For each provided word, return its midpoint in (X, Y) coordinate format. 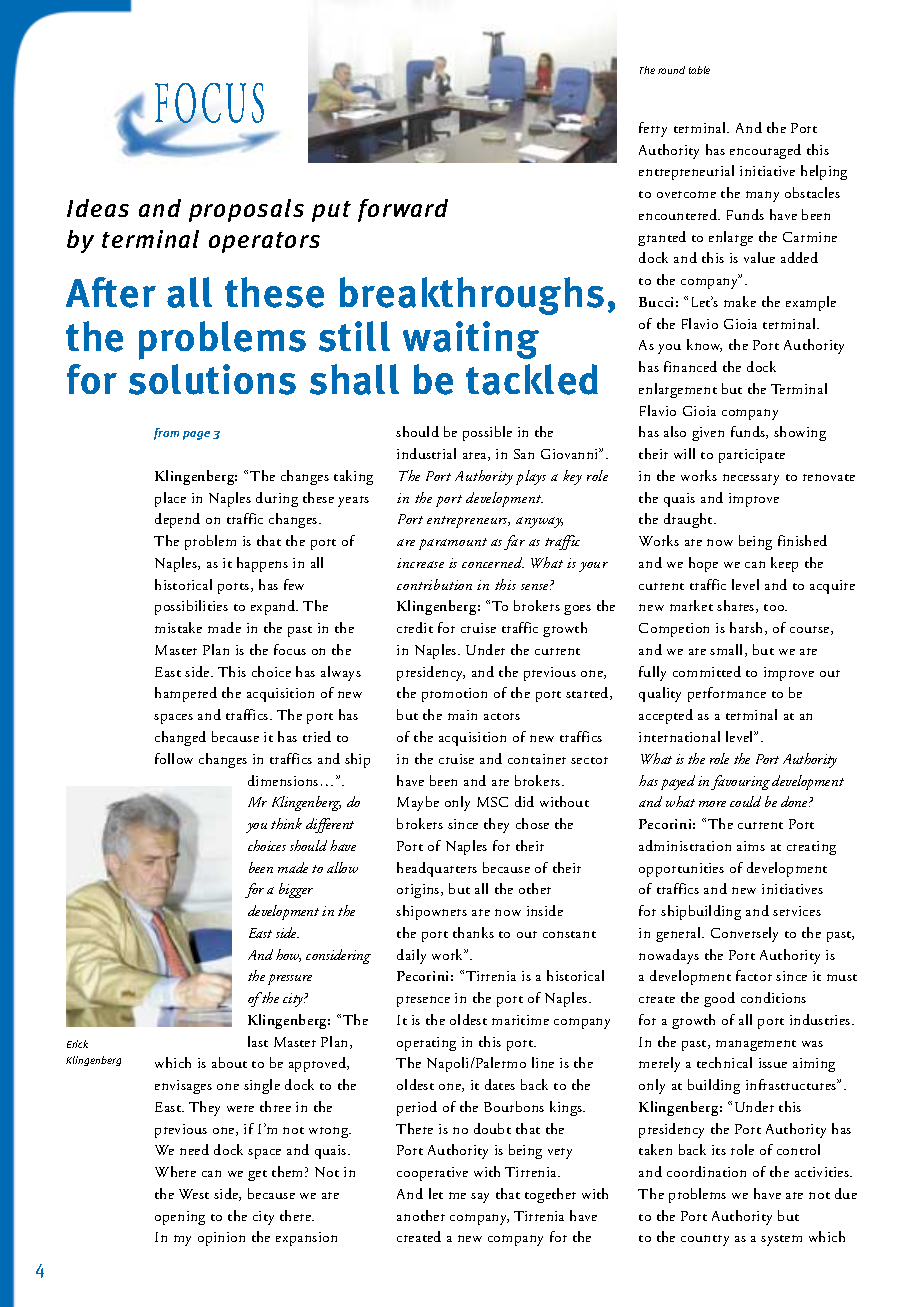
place (170, 499)
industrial (426, 453)
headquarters (437, 869)
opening (180, 1218)
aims (751, 846)
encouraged (765, 151)
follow (174, 758)
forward (403, 210)
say (480, 1198)
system (781, 1240)
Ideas (98, 208)
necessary (751, 479)
